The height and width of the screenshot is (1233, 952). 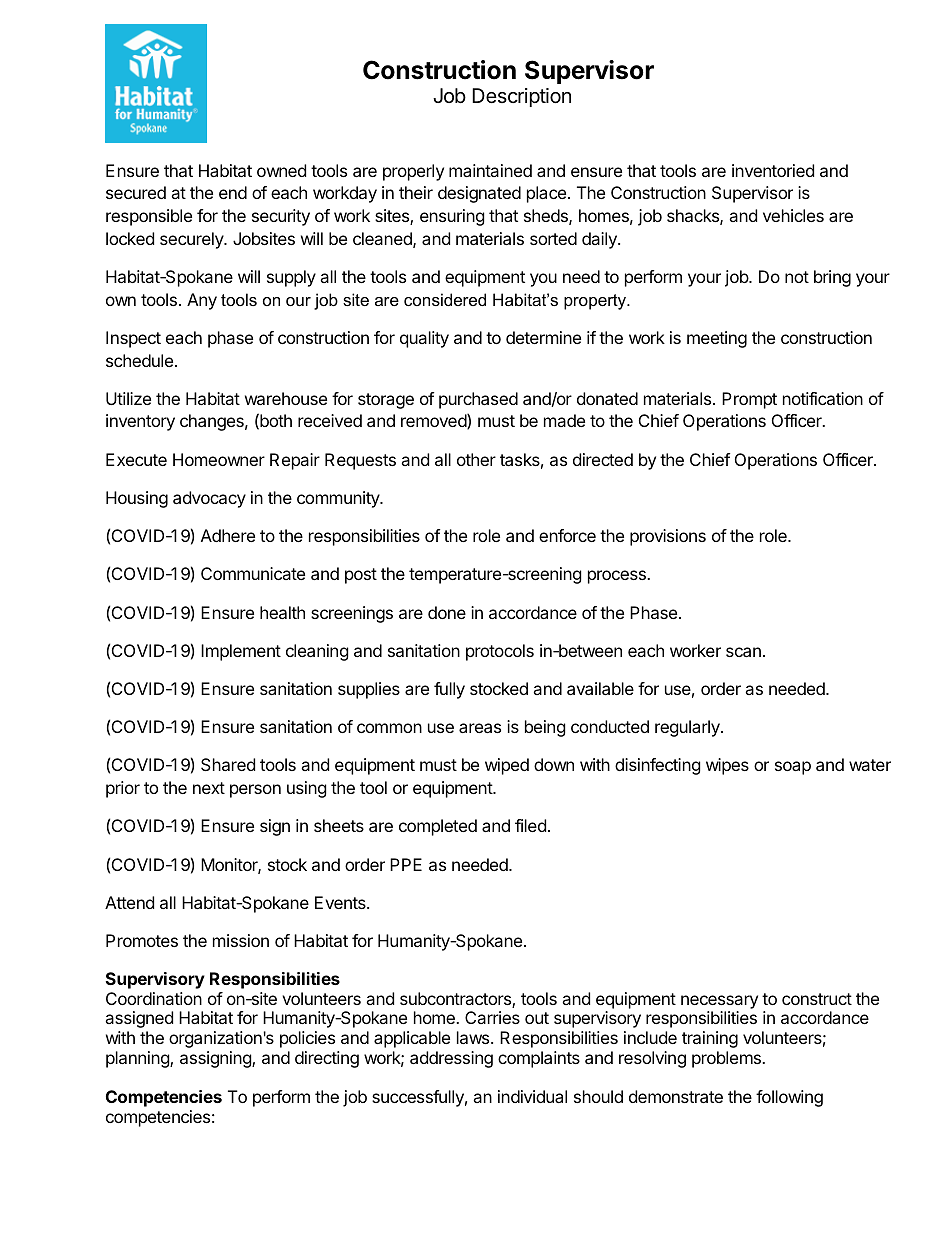 I want to click on owned, so click(x=281, y=170).
